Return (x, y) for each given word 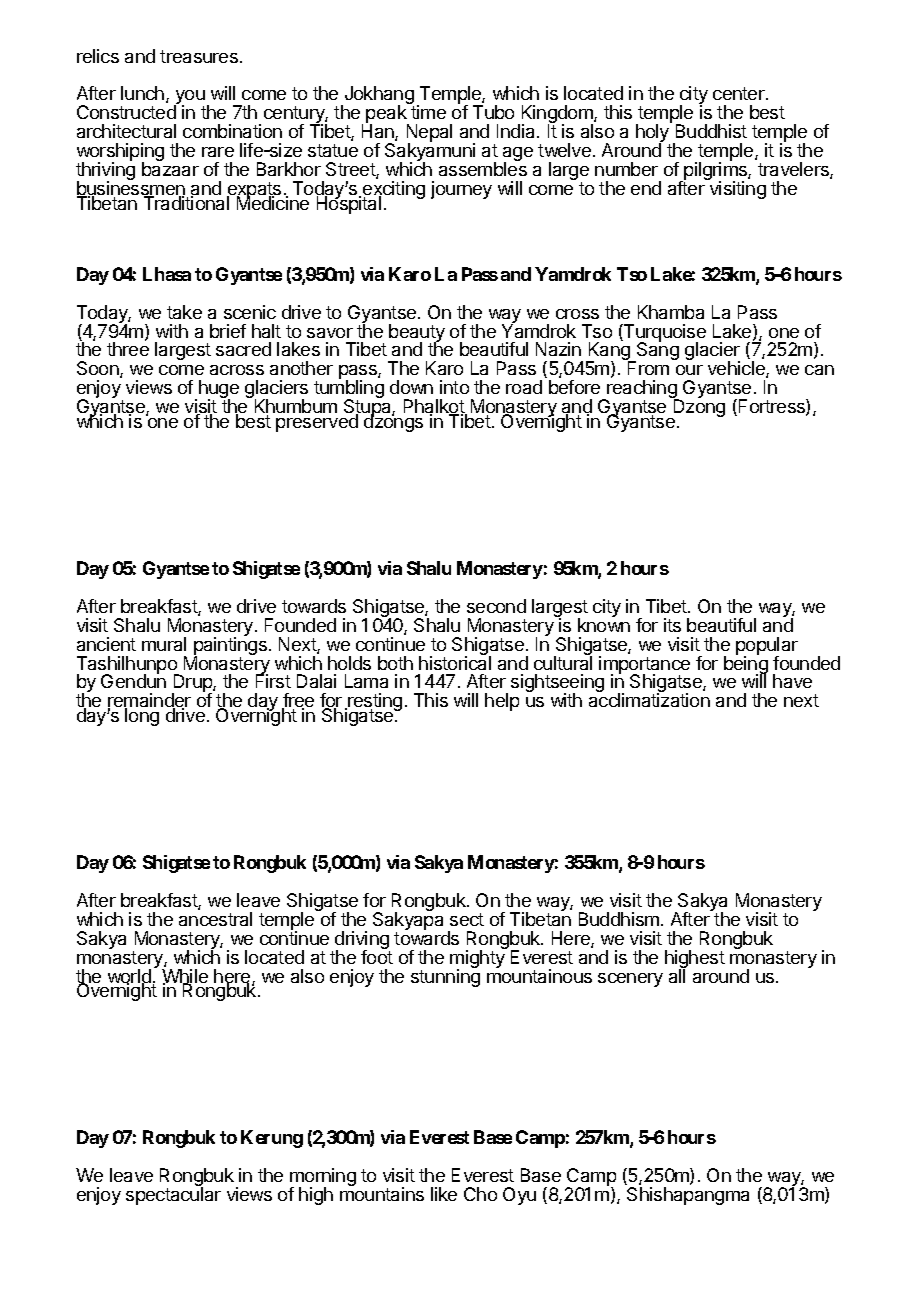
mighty (478, 959)
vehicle (737, 369)
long (142, 717)
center (740, 93)
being (746, 665)
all (677, 975)
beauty (417, 334)
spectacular (173, 1195)
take (184, 312)
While (185, 977)
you (189, 98)
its (672, 625)
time (428, 112)
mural (164, 644)
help (502, 702)
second (496, 606)
